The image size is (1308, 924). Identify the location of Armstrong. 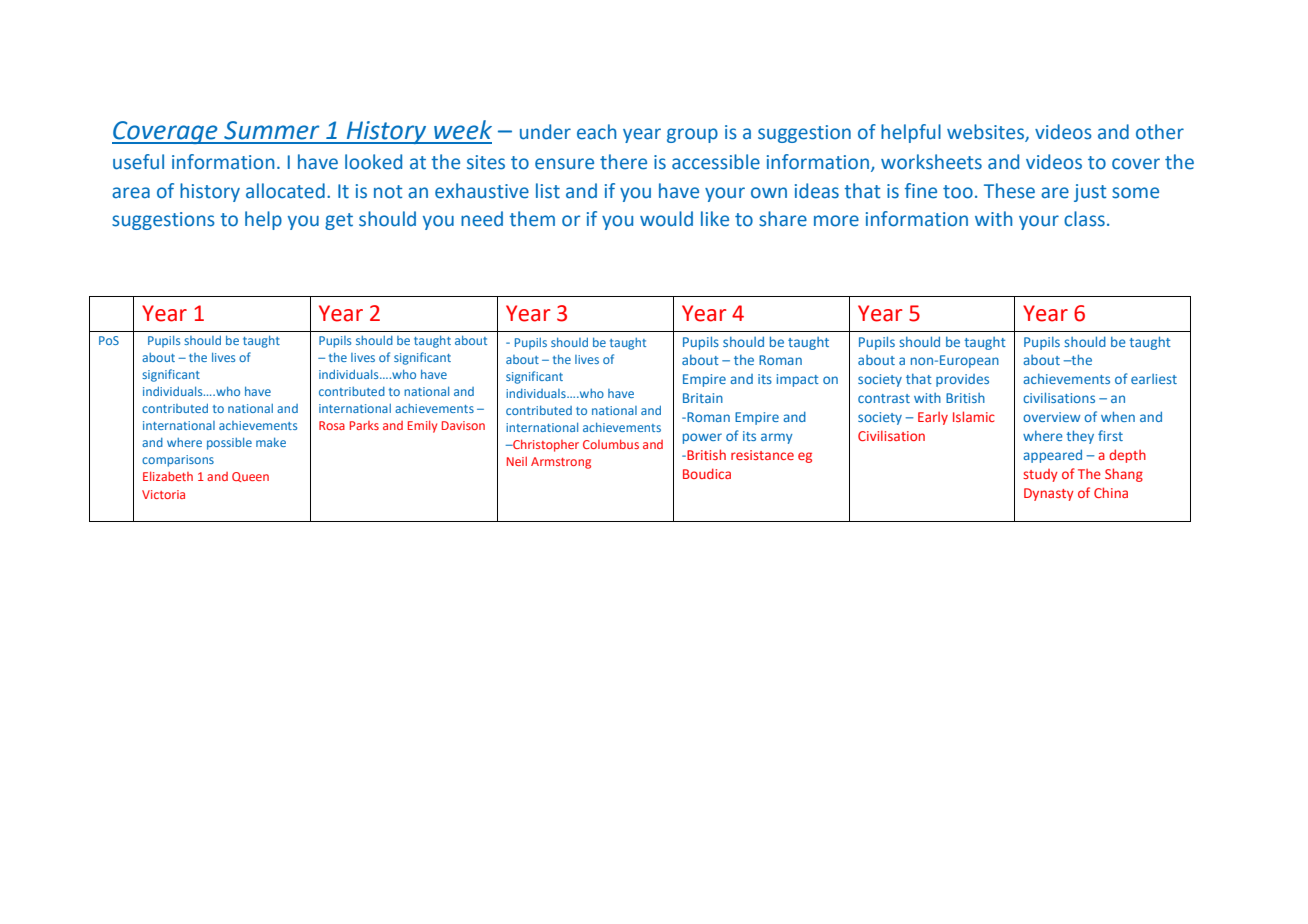
(561, 463).
